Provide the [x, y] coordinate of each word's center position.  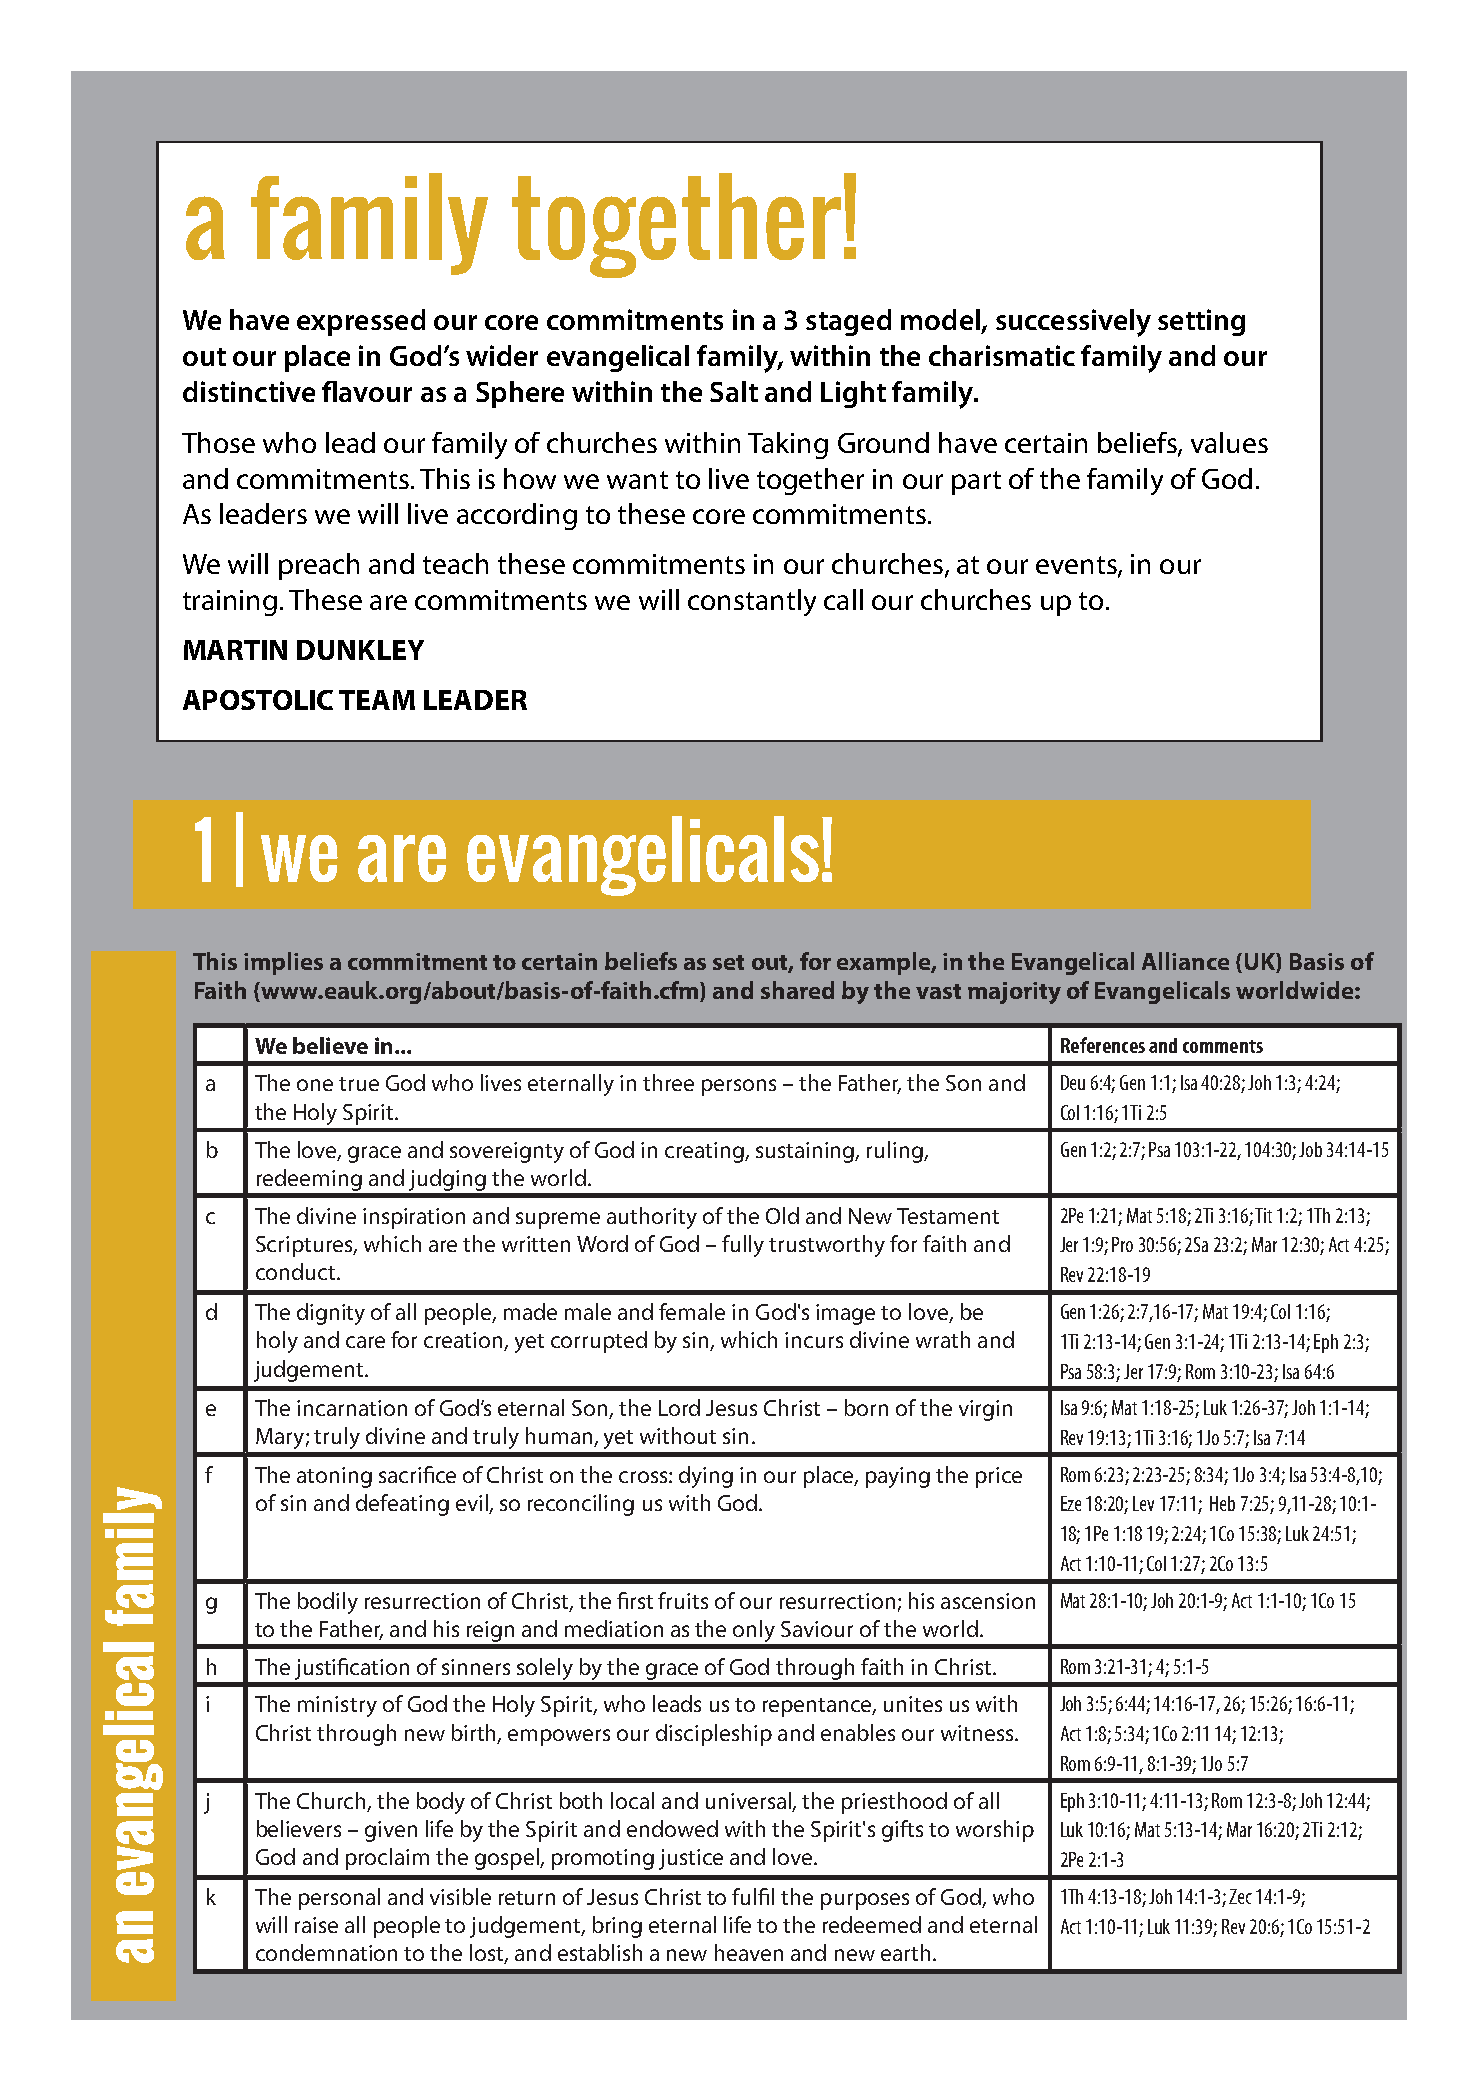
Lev [1143, 1503]
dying [706, 1477]
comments [1223, 1046]
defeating [402, 1505]
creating [705, 1152]
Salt [734, 391]
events [1077, 566]
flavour [367, 391]
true [359, 1084]
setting [1201, 322]
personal [339, 1899]
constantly [752, 602]
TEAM [377, 700]
